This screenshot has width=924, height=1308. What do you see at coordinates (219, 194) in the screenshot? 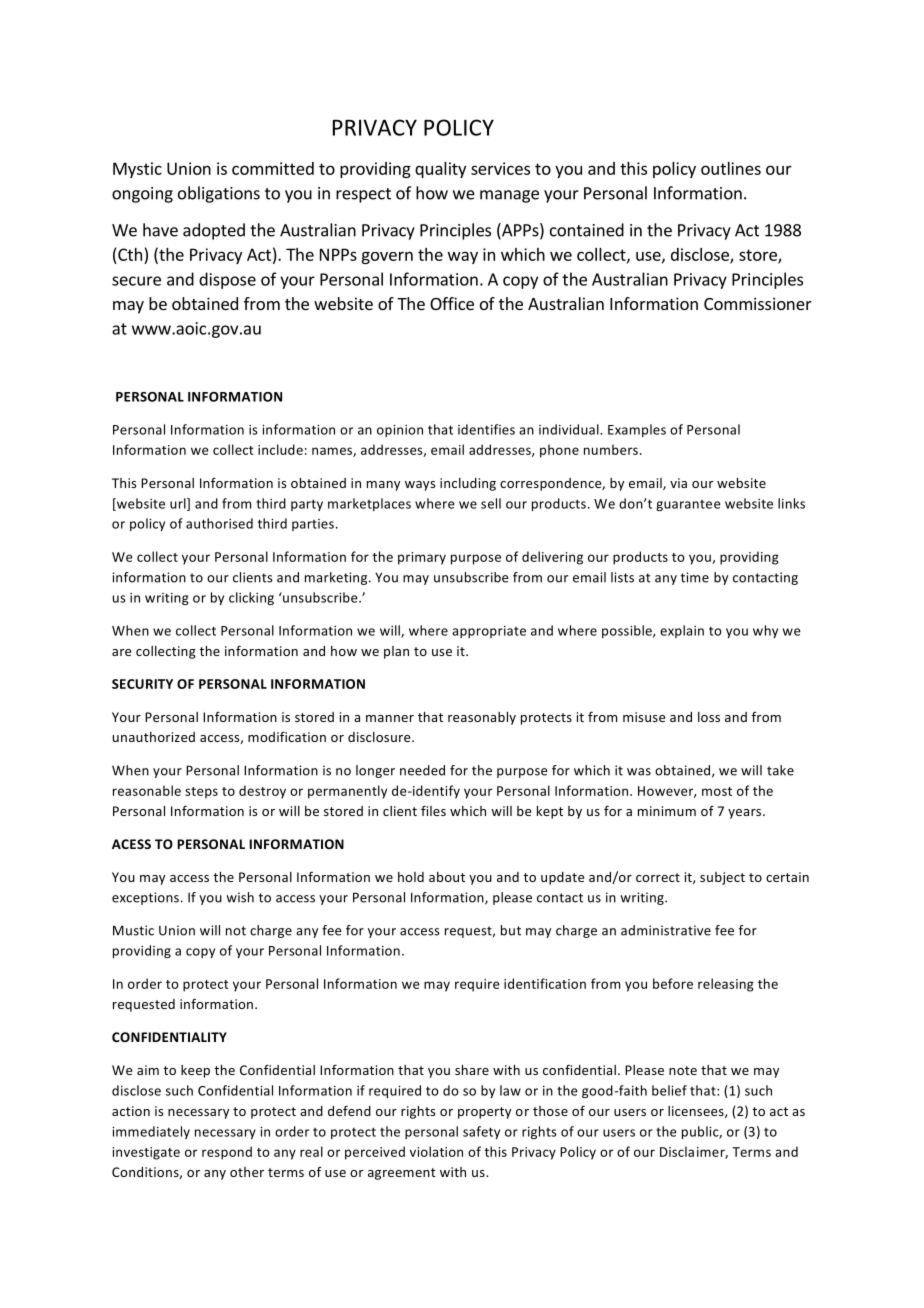
I see `obligations` at bounding box center [219, 194].
